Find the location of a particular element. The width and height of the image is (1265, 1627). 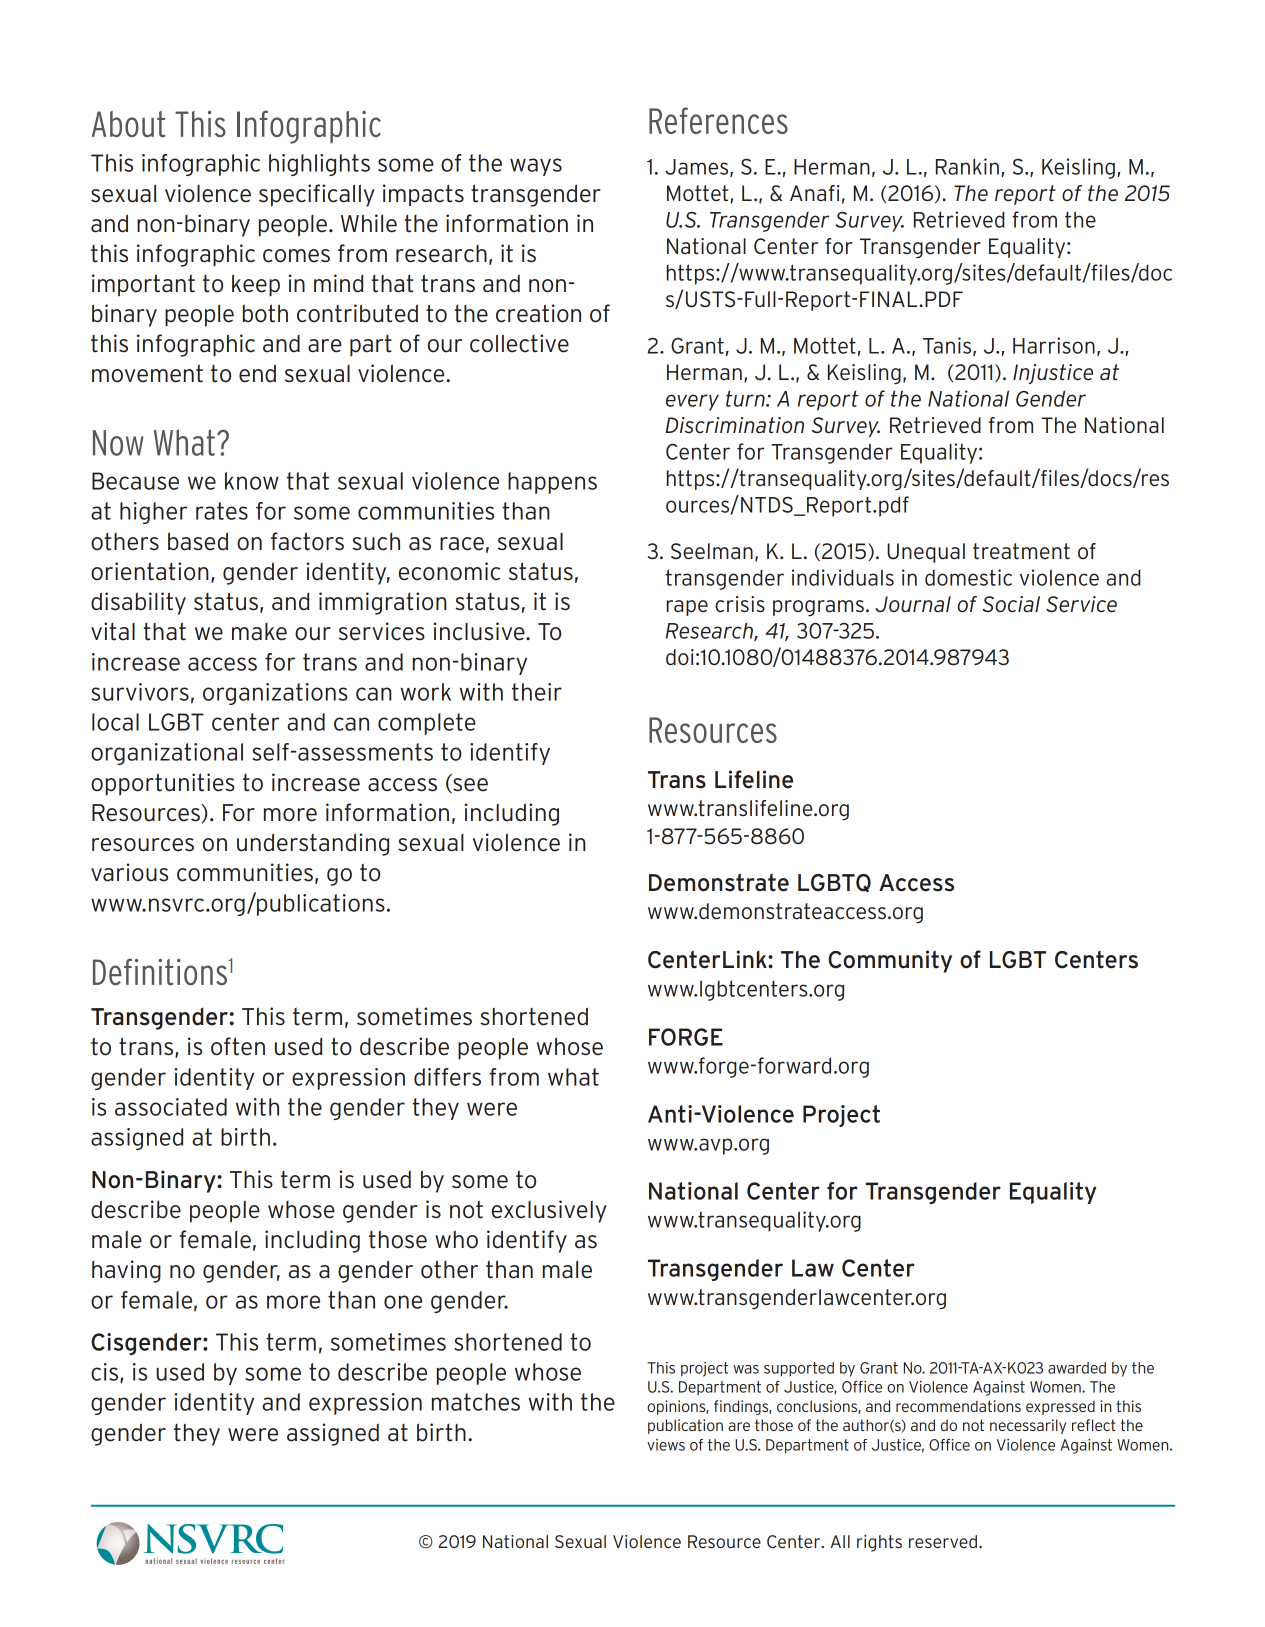

highlights is located at coordinates (319, 165).
